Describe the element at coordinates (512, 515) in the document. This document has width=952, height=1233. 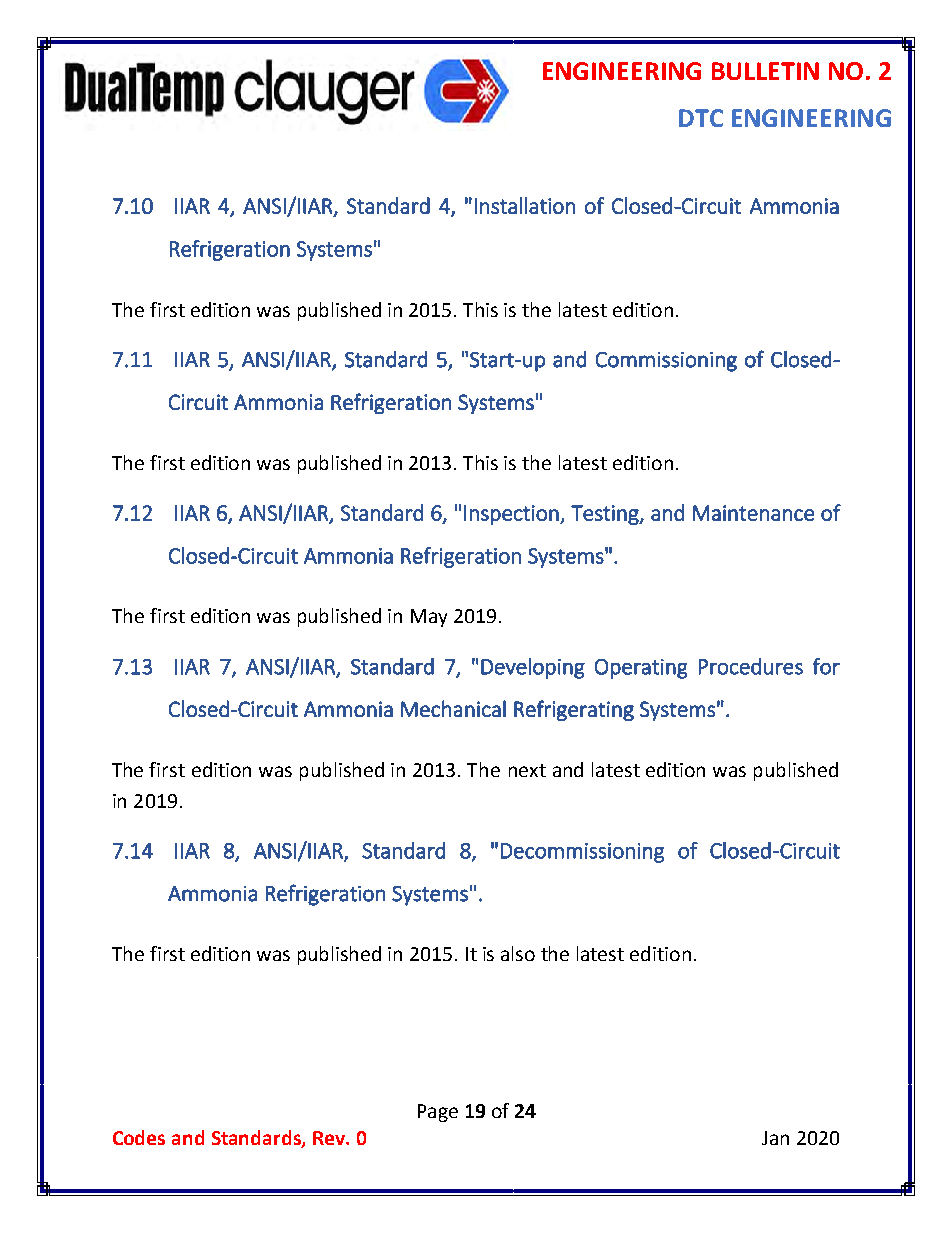
I see `Inspection` at that location.
